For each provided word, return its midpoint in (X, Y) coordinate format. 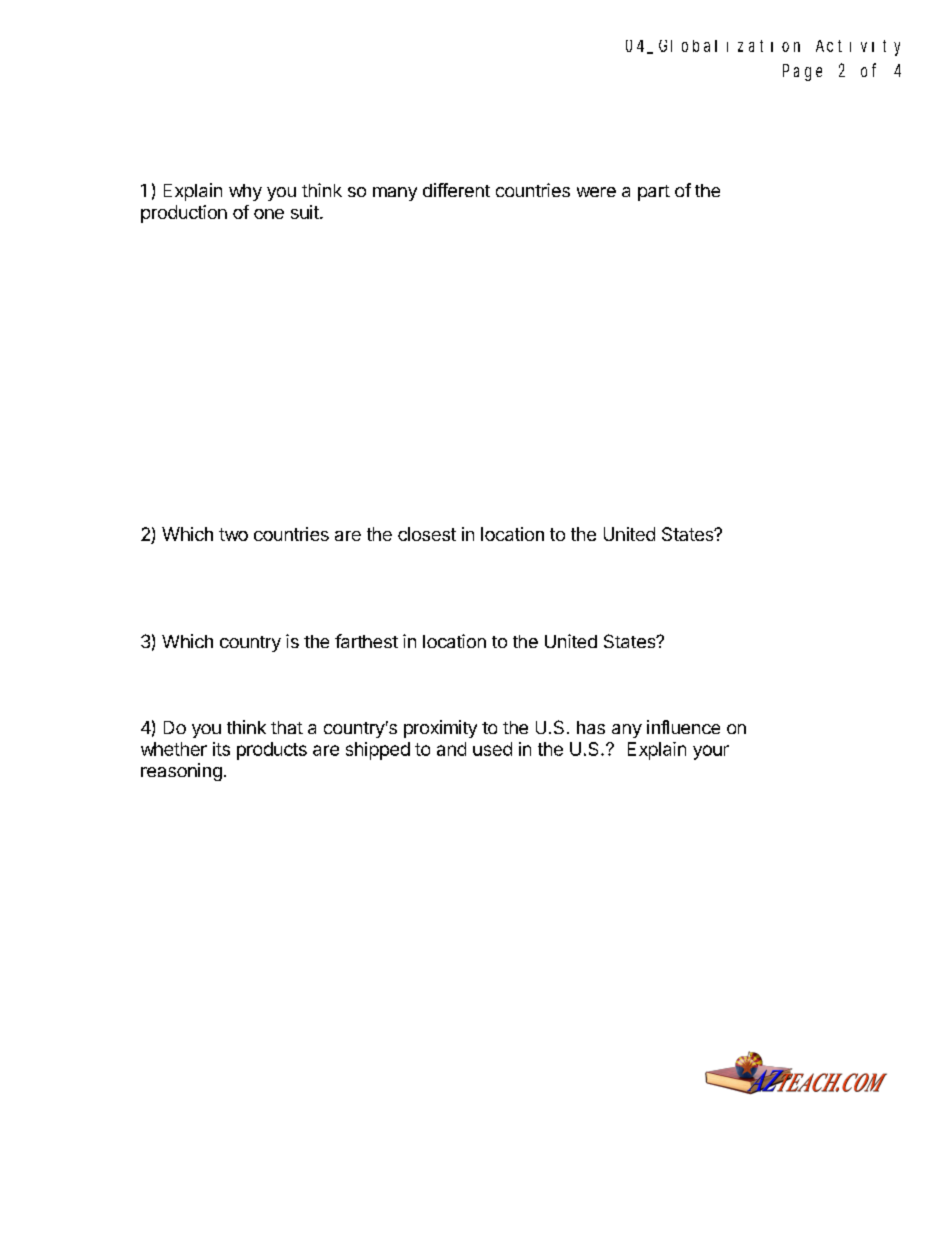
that (287, 727)
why (245, 192)
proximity (440, 729)
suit (306, 212)
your (711, 752)
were (596, 192)
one (269, 214)
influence (683, 727)
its (221, 749)
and (451, 749)
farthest (366, 641)
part (654, 193)
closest (427, 534)
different (456, 190)
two (233, 534)
